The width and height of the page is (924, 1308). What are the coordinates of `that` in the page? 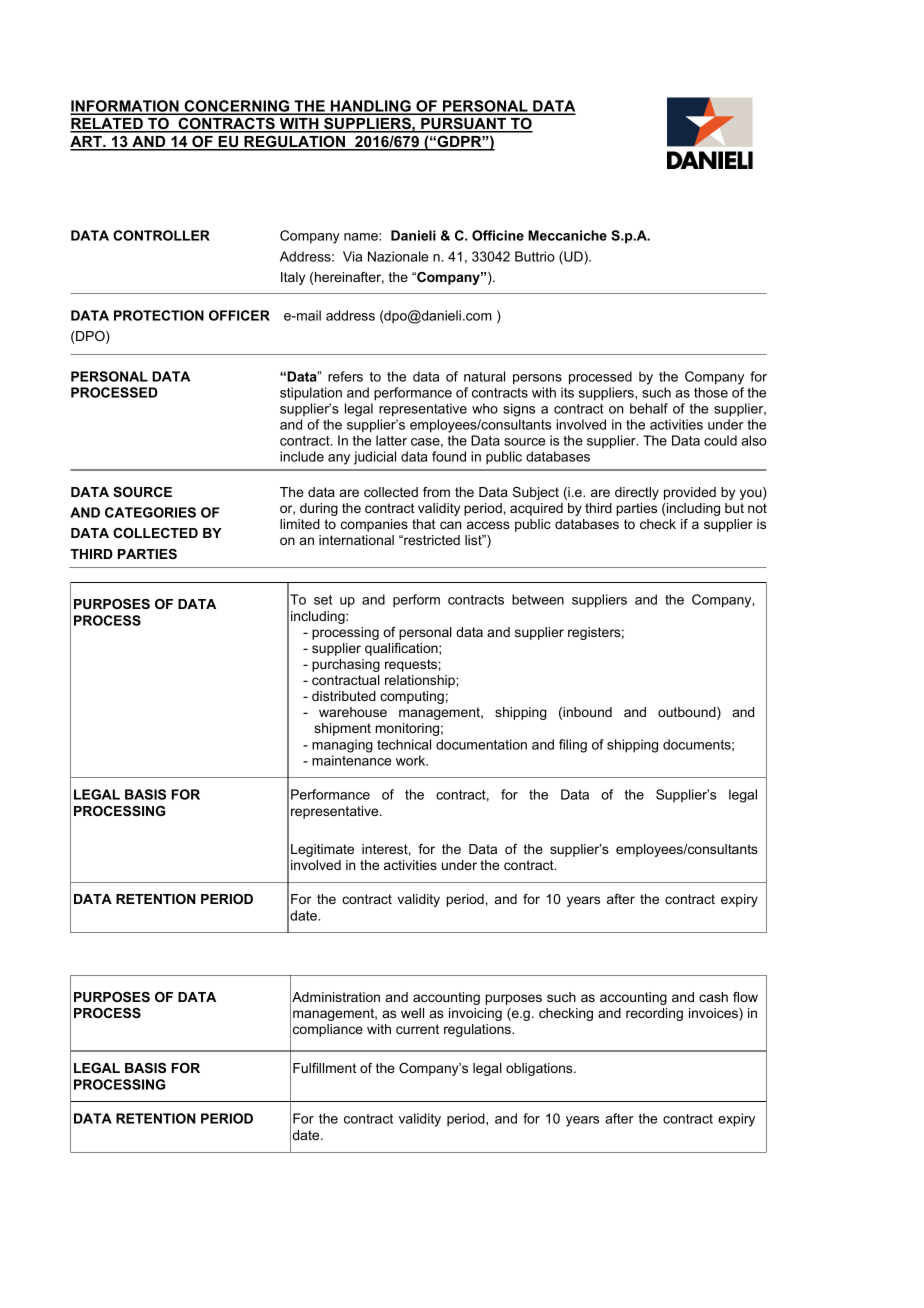 It's located at (424, 524).
